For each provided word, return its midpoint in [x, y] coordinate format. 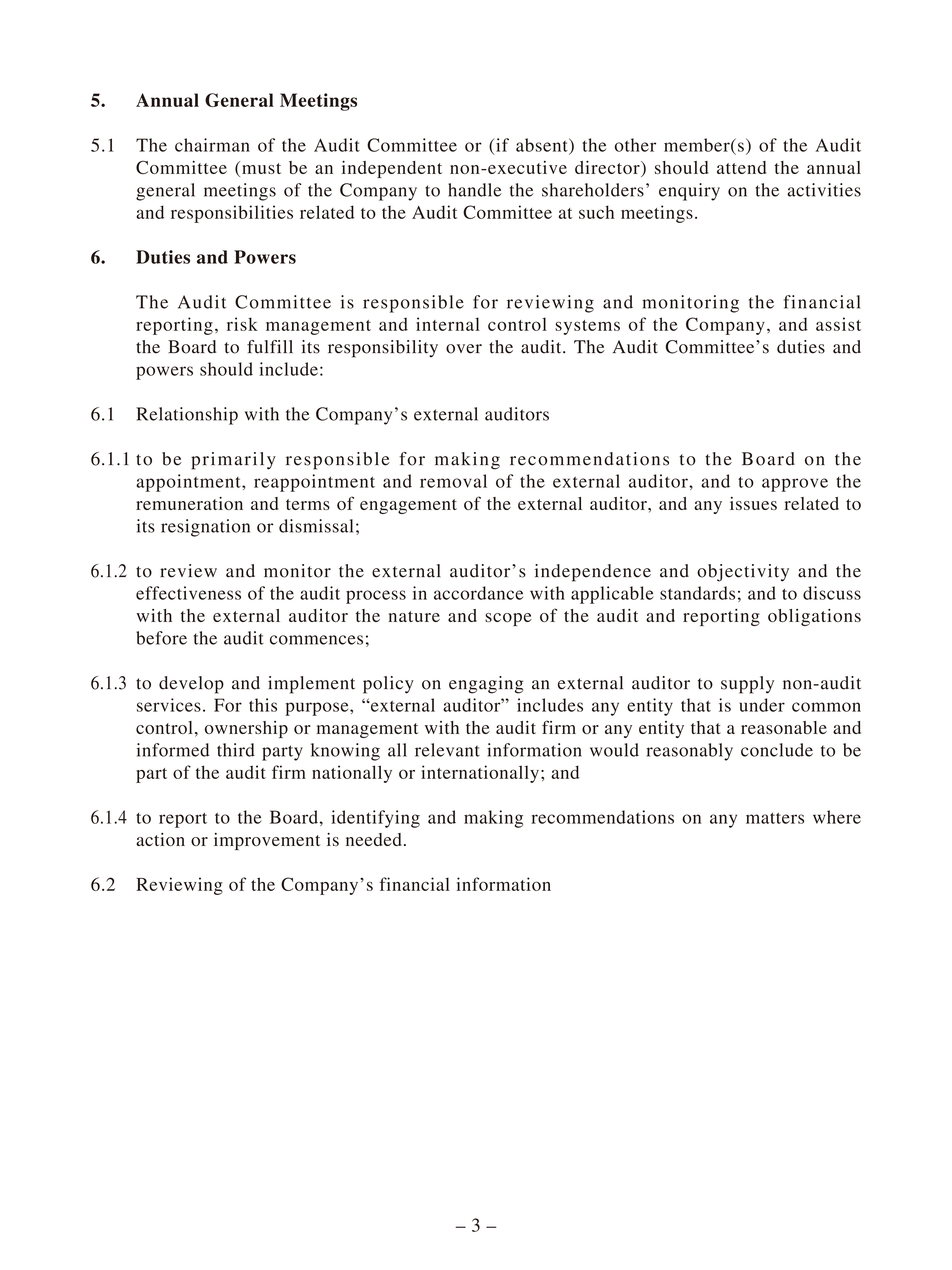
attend [741, 167]
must [261, 168]
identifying [375, 819]
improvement [267, 841]
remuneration [189, 503]
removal [453, 481]
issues [753, 503]
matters [775, 818]
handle [475, 190]
